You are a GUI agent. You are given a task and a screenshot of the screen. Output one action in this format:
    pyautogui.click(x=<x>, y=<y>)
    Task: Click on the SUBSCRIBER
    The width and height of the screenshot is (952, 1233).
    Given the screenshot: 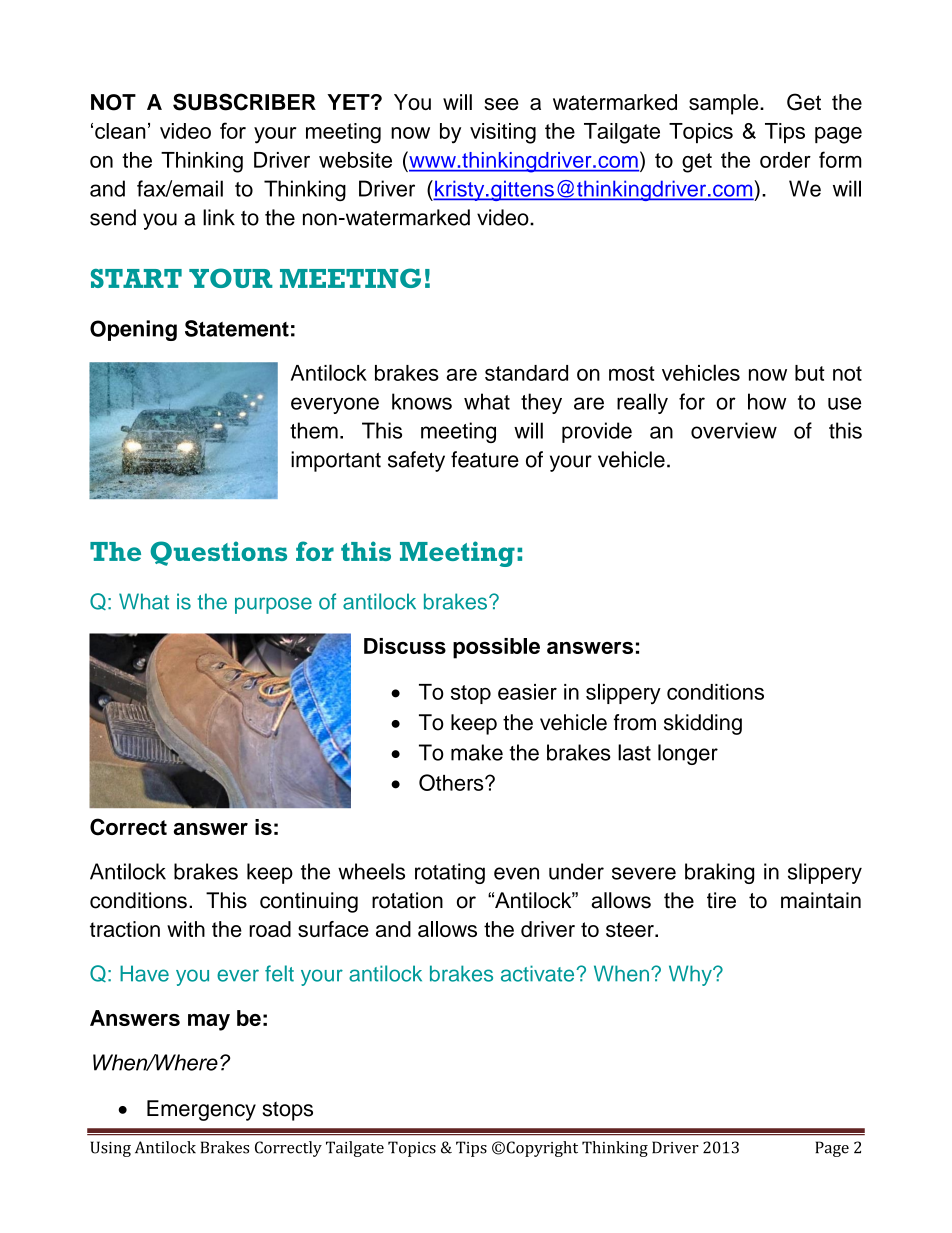 What is the action you would take?
    pyautogui.click(x=244, y=102)
